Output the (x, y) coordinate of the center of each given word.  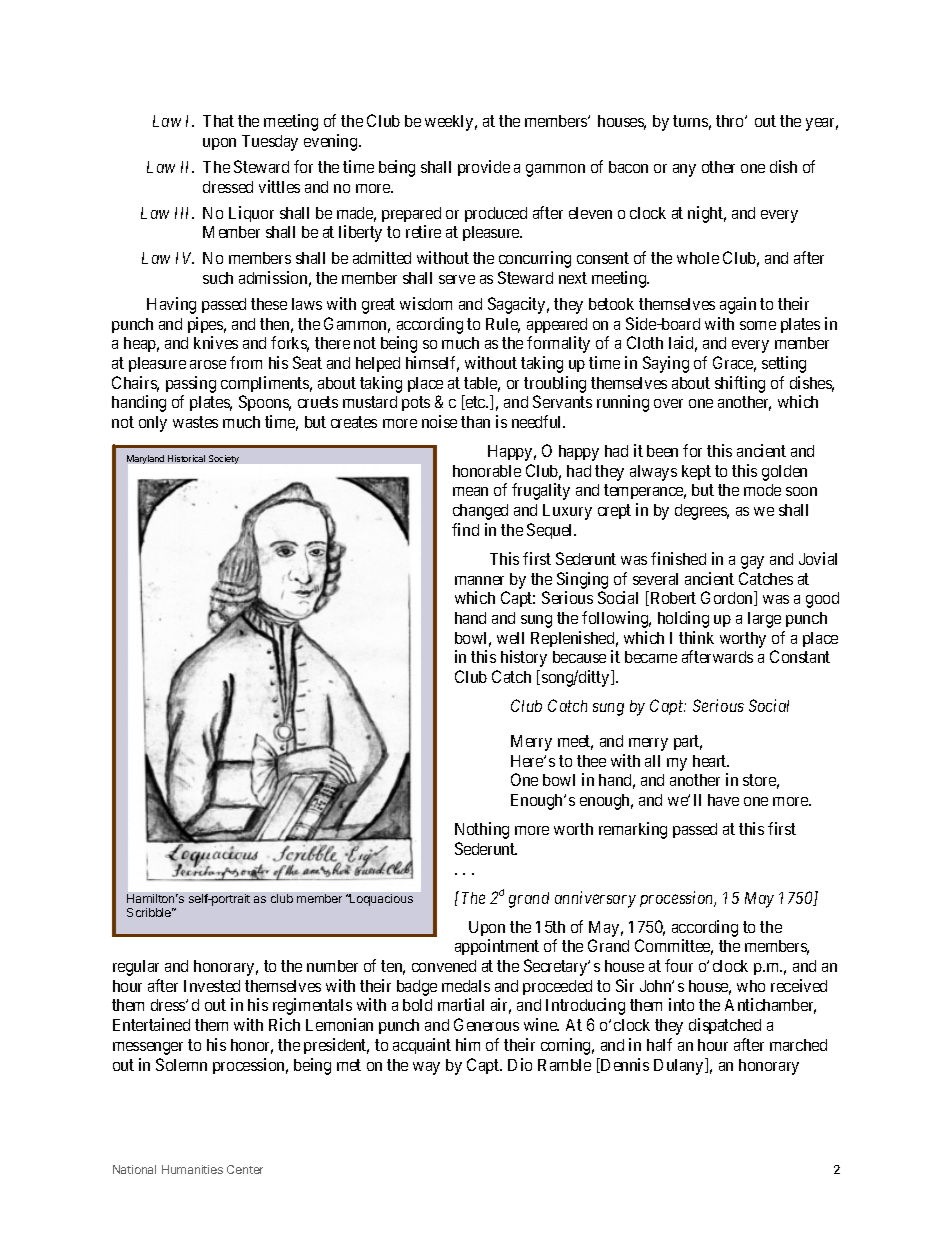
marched (798, 1045)
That (218, 121)
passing (191, 384)
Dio (520, 1064)
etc (475, 403)
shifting (740, 384)
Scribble (150, 912)
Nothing (482, 830)
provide (484, 168)
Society (224, 459)
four (679, 965)
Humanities (192, 1169)
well (510, 638)
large (764, 620)
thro (731, 121)
